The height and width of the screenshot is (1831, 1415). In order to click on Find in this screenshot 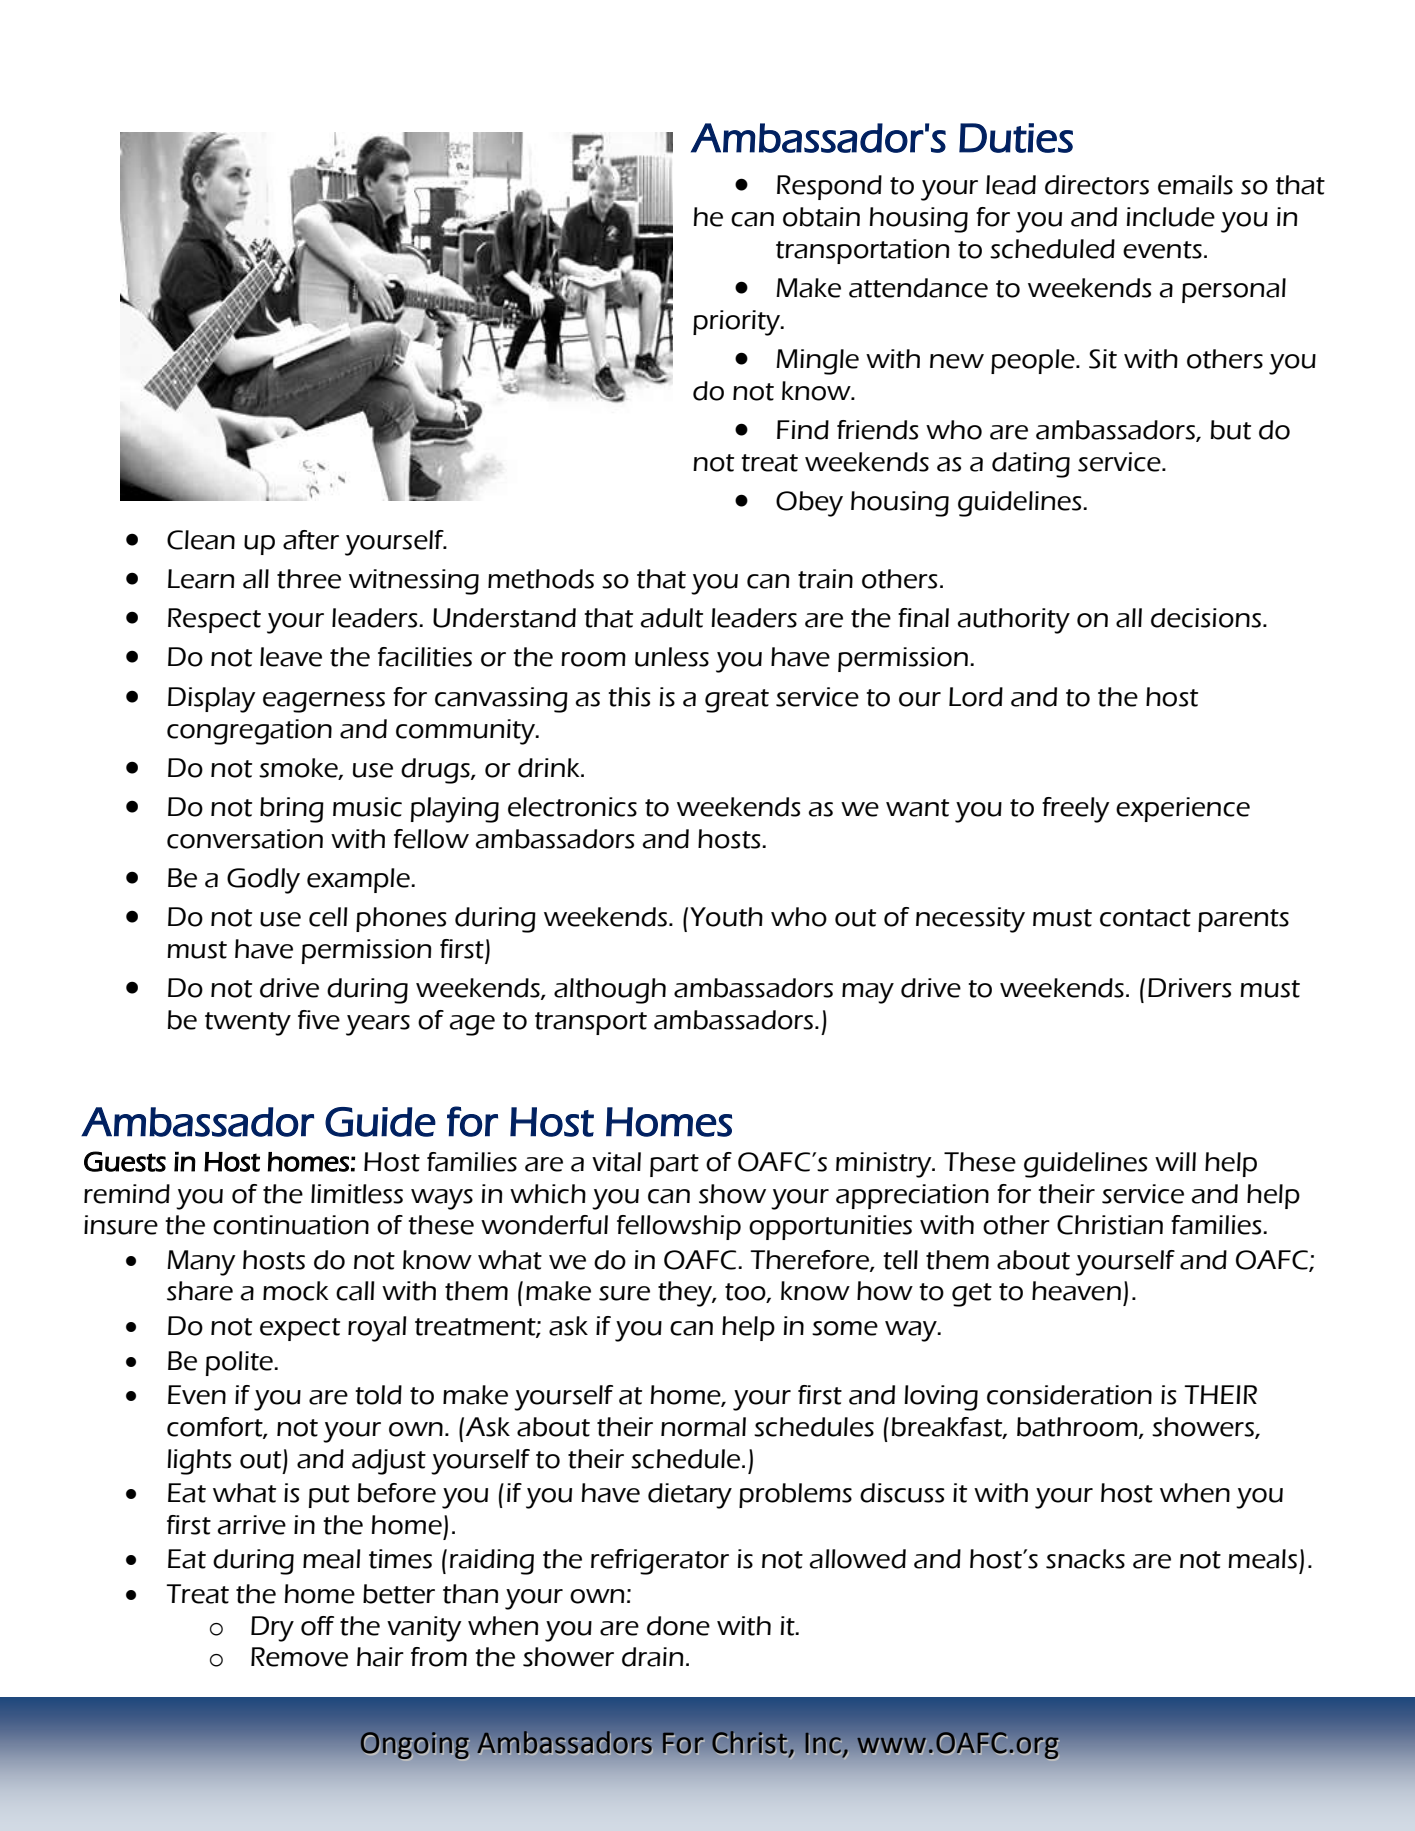, I will do `click(803, 430)`.
